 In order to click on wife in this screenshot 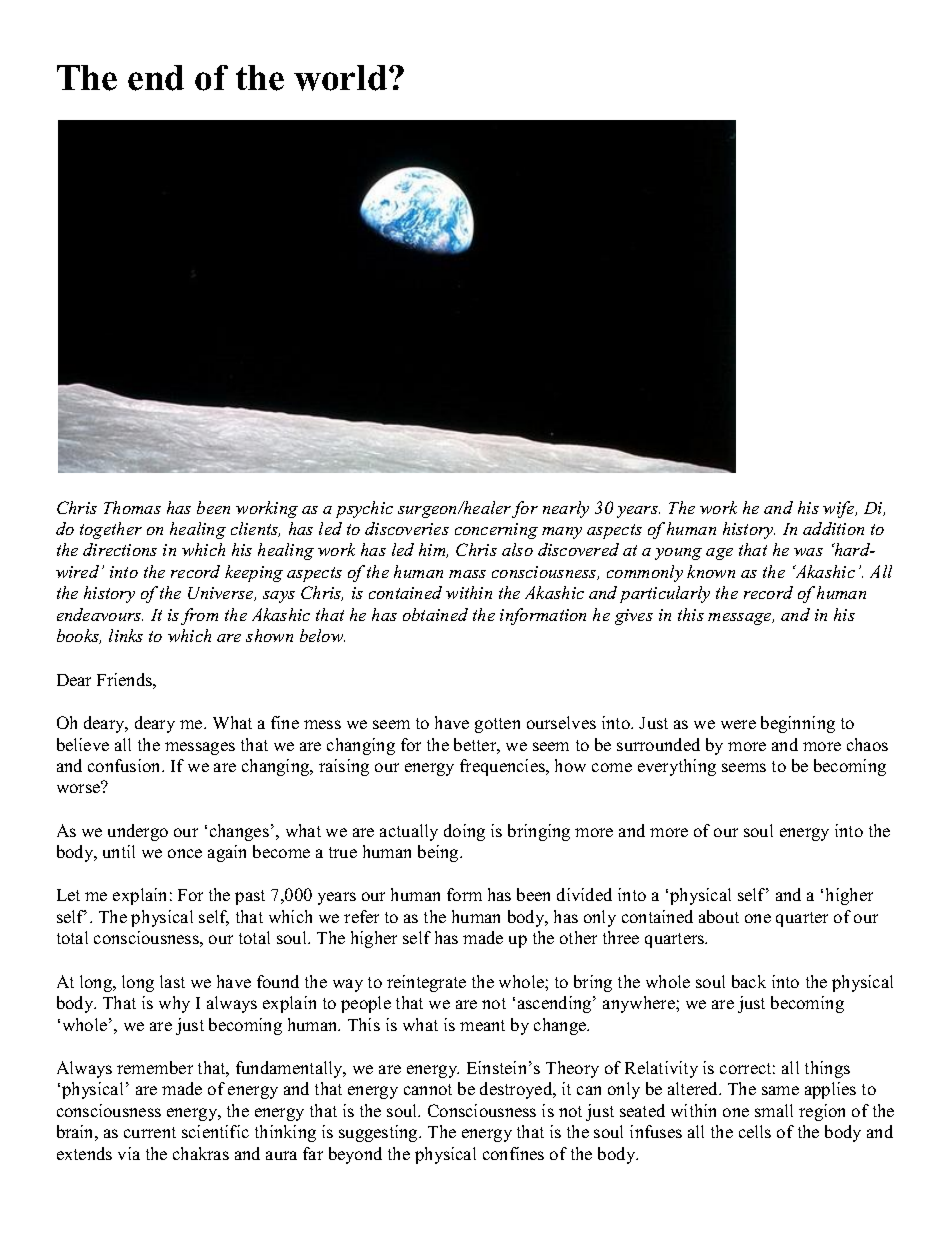, I will do `click(840, 509)`.
